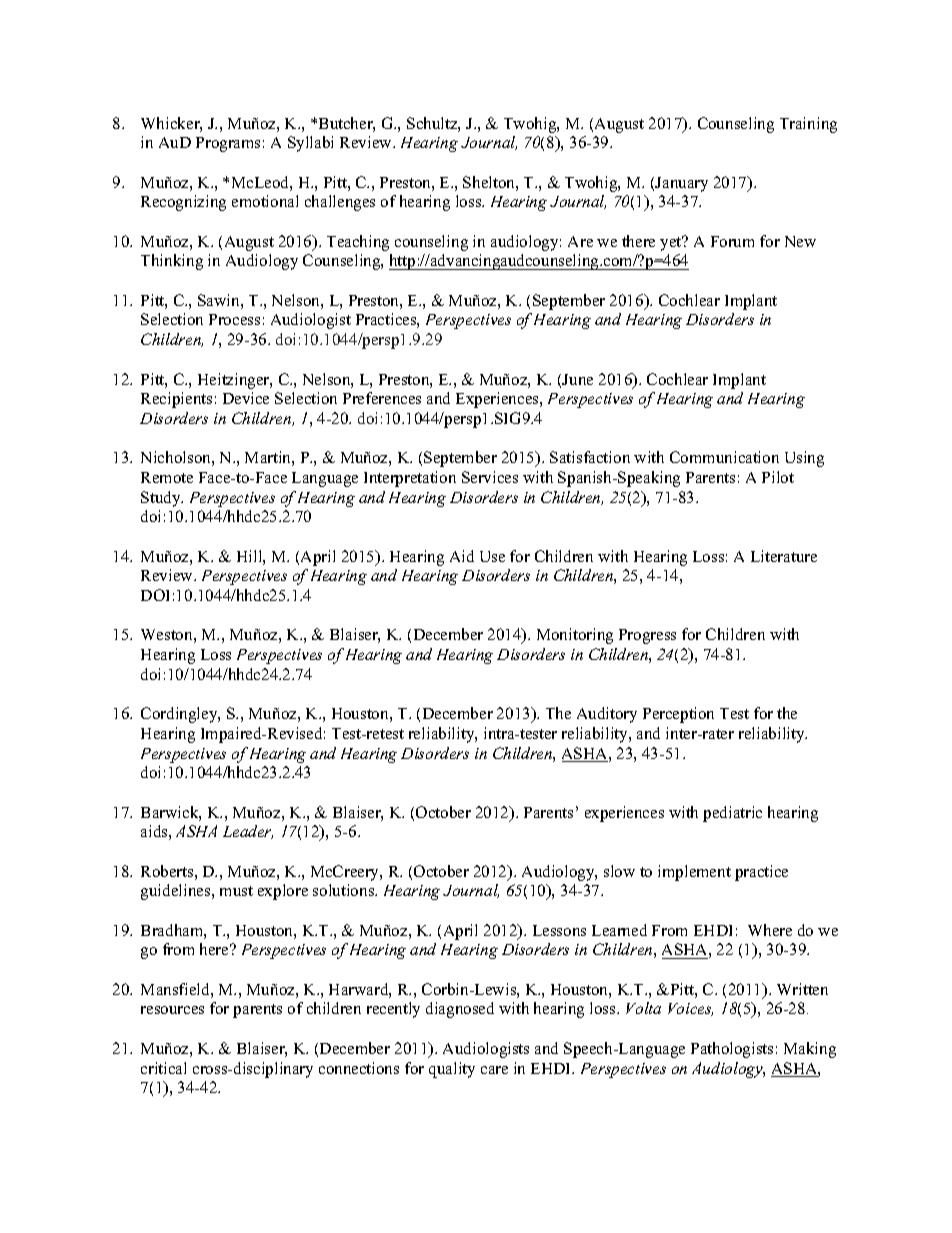 Image resolution: width=952 pixels, height=1233 pixels. I want to click on June, so click(577, 379).
